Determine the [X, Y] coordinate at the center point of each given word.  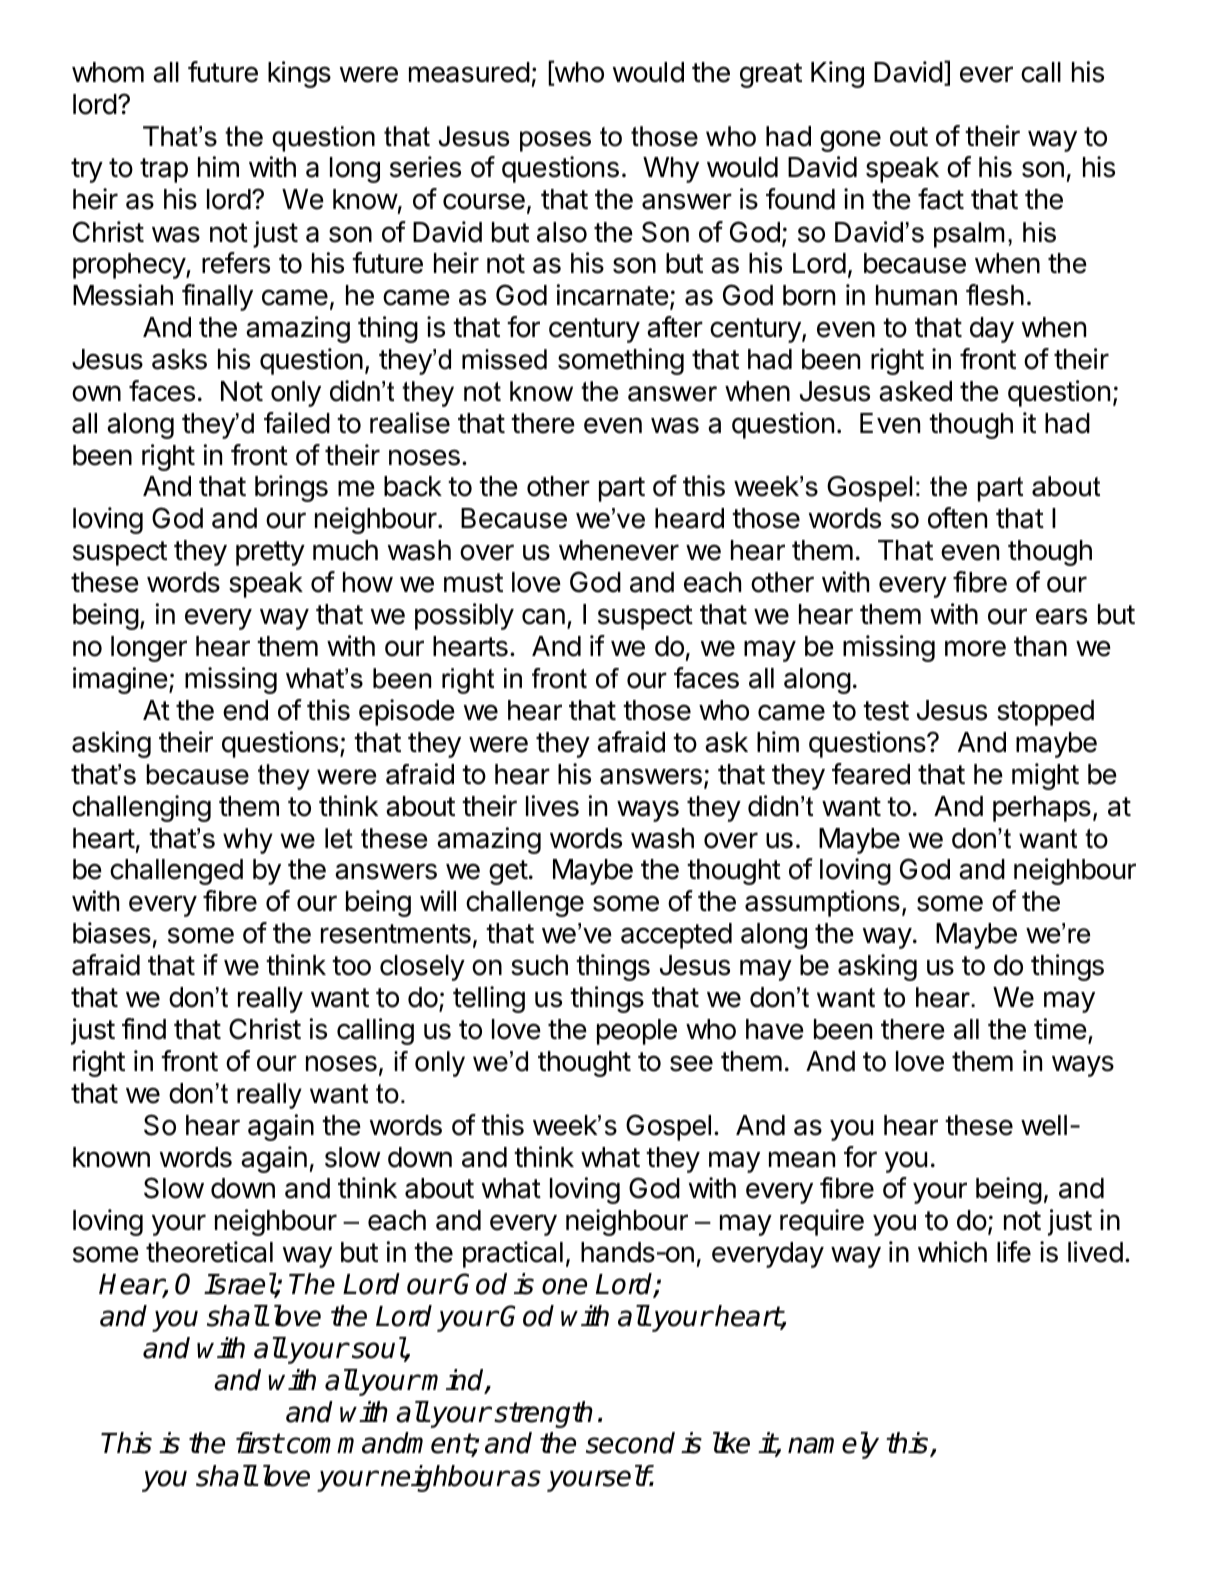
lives [552, 806]
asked [915, 391]
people [637, 1032]
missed [504, 359]
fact [941, 199]
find [144, 1029]
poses [555, 141]
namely [833, 1445]
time [1060, 1029]
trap [164, 170]
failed [297, 423]
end [245, 710]
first [259, 1443]
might [1045, 776]
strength [543, 1414]
